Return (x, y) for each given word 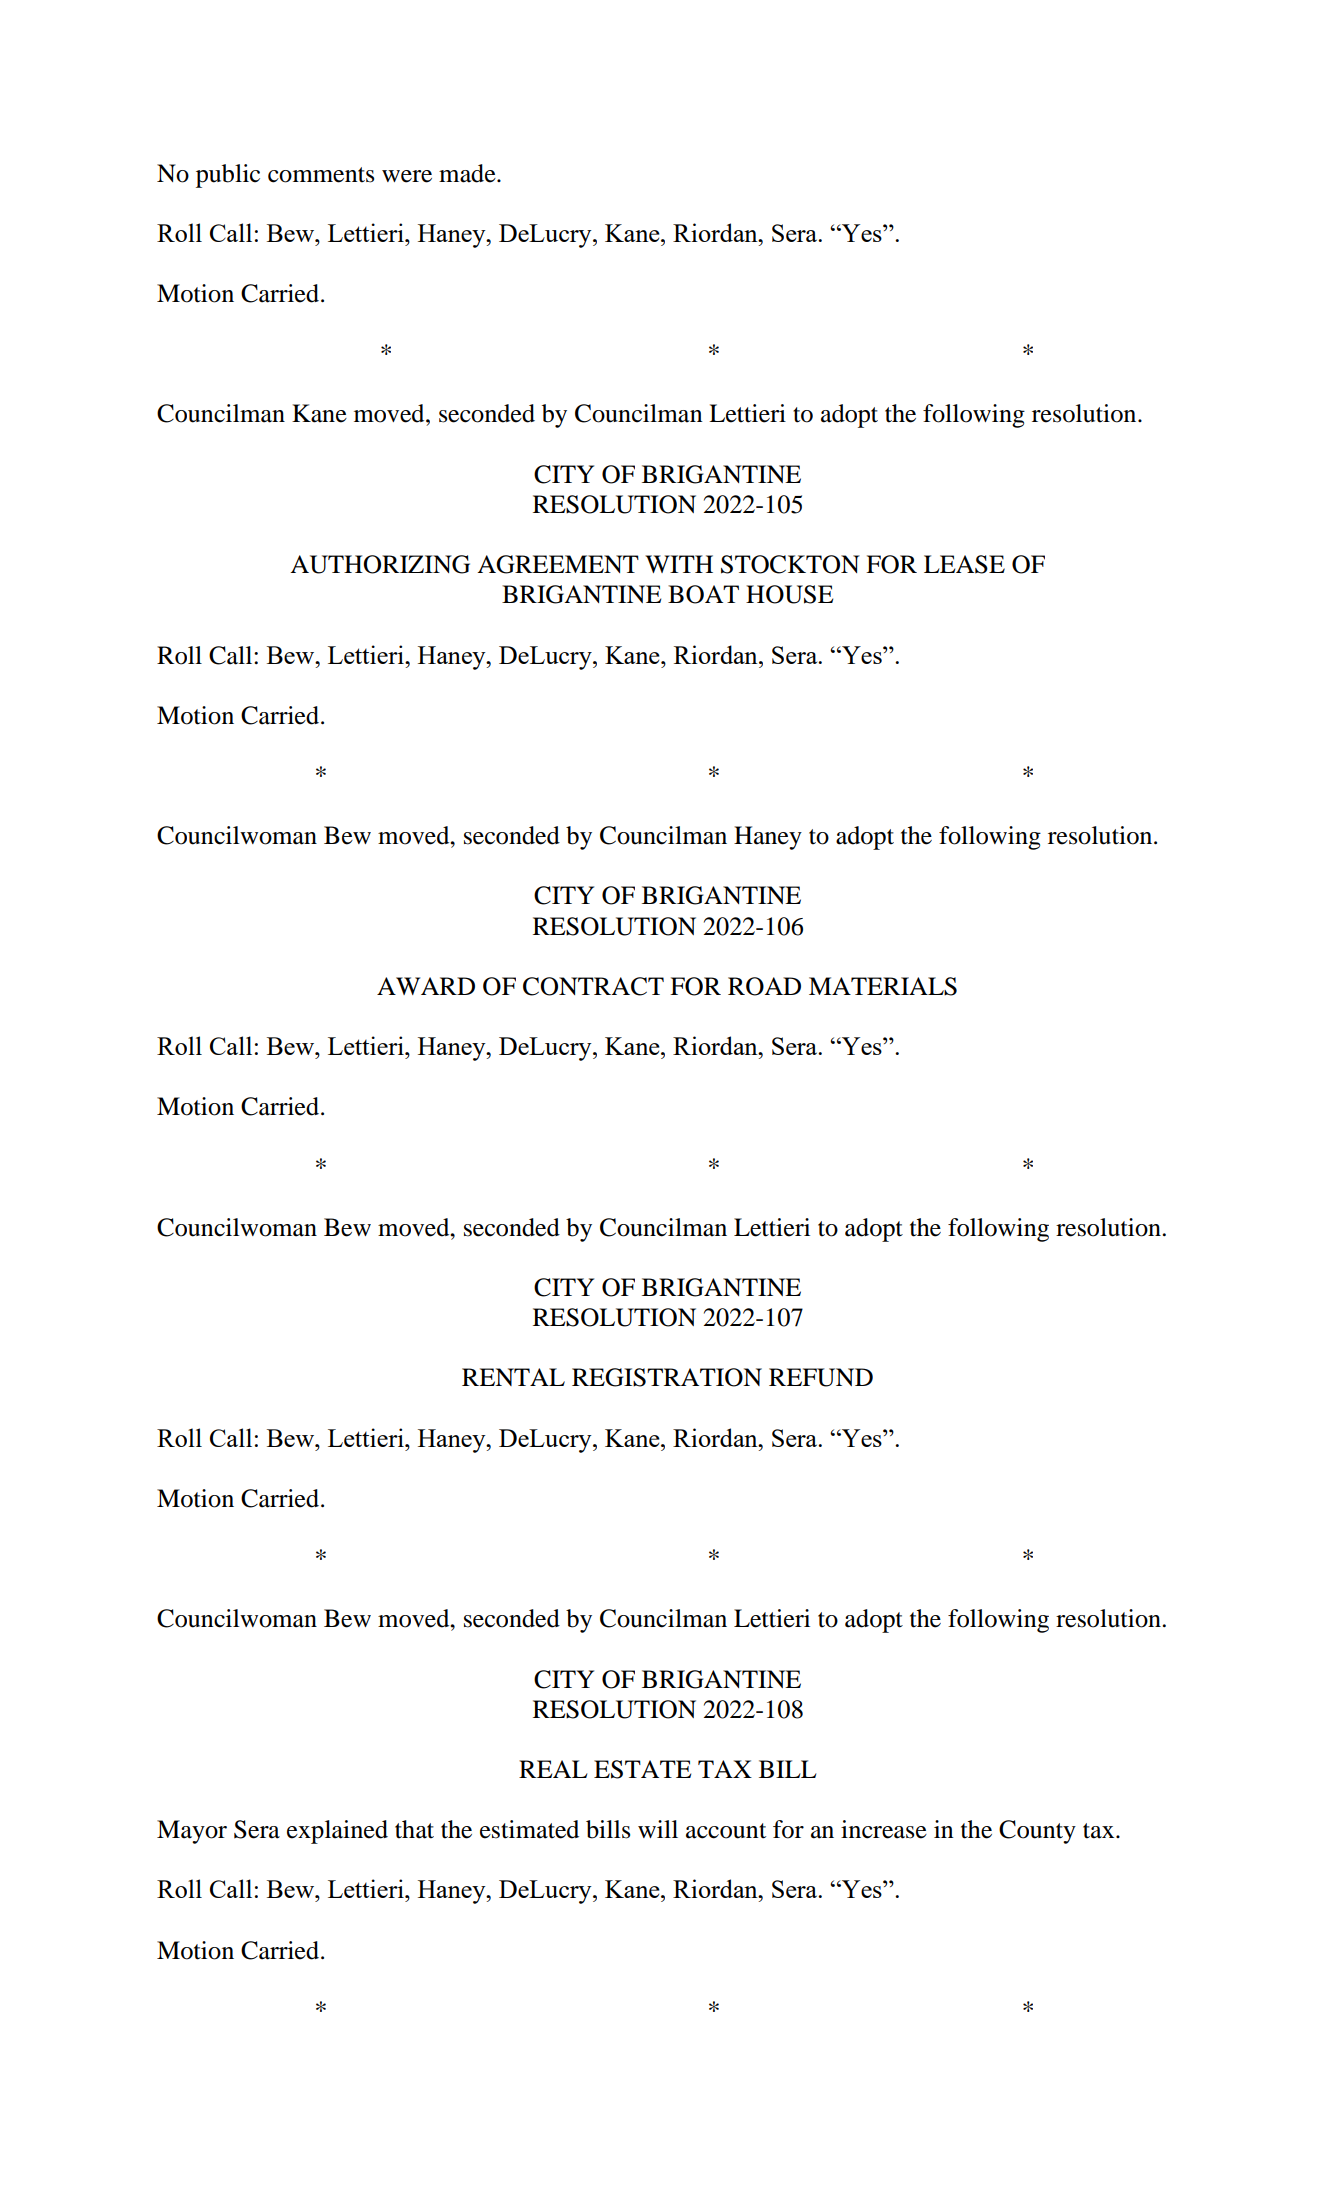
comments (321, 175)
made (468, 173)
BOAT (703, 594)
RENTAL (513, 1377)
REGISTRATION (667, 1377)
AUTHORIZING (380, 564)
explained (337, 1832)
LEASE (964, 564)
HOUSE (789, 594)
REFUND (821, 1377)
